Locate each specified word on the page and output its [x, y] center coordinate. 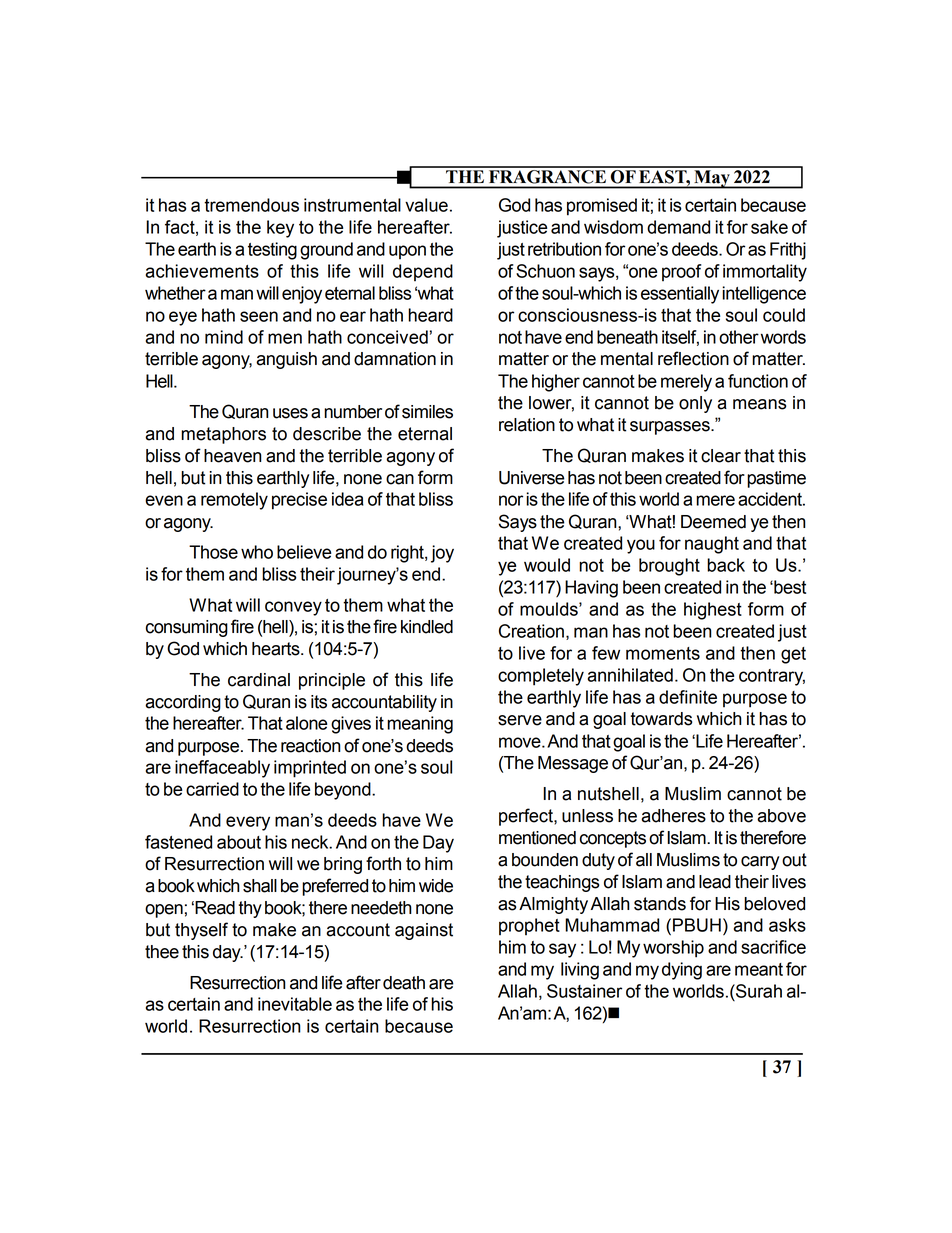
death [404, 983]
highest [713, 611]
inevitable [295, 1004]
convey [293, 608]
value [426, 205]
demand [678, 227]
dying [682, 971]
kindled [427, 627]
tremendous [251, 205]
